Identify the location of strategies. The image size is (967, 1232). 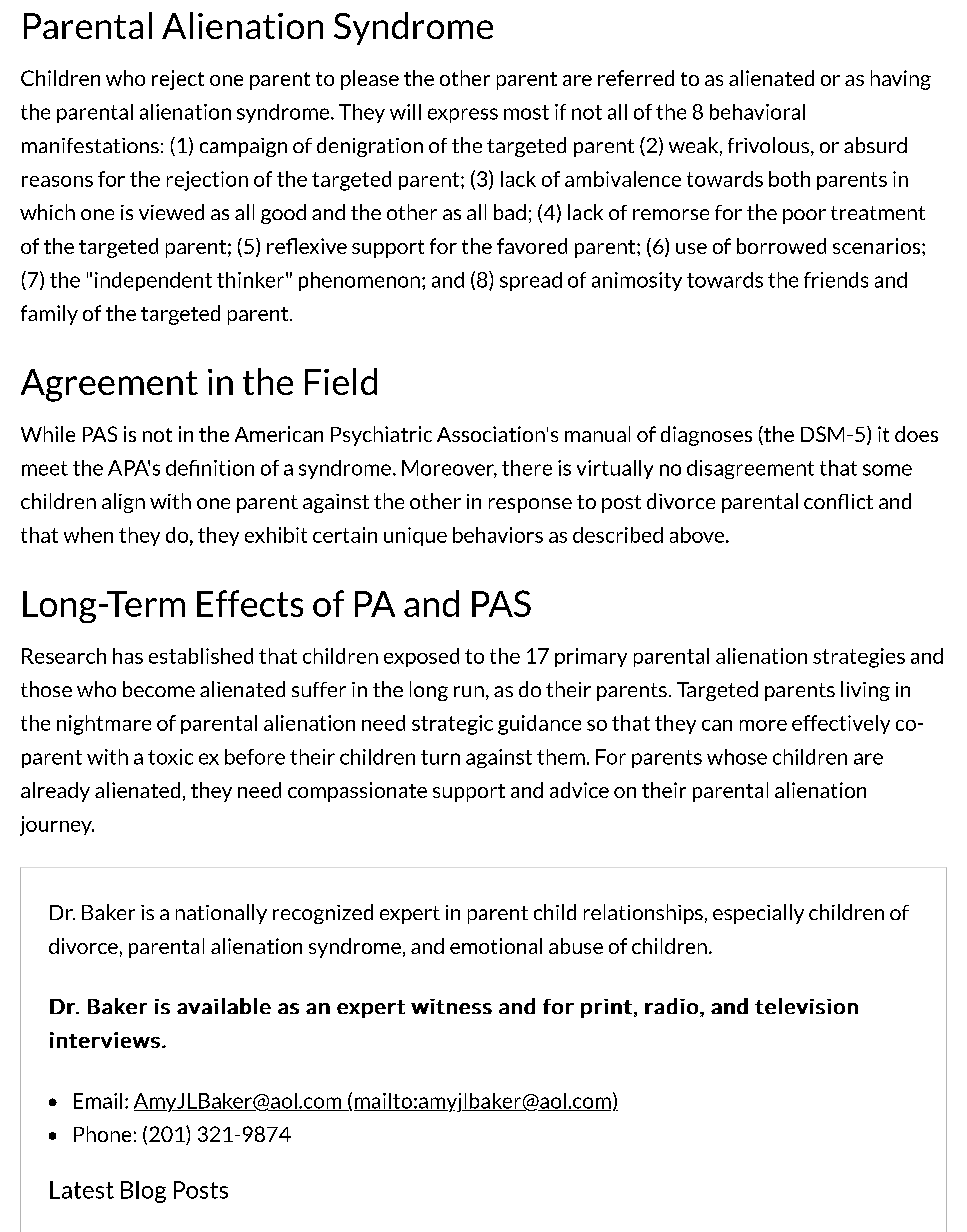
(859, 658).
